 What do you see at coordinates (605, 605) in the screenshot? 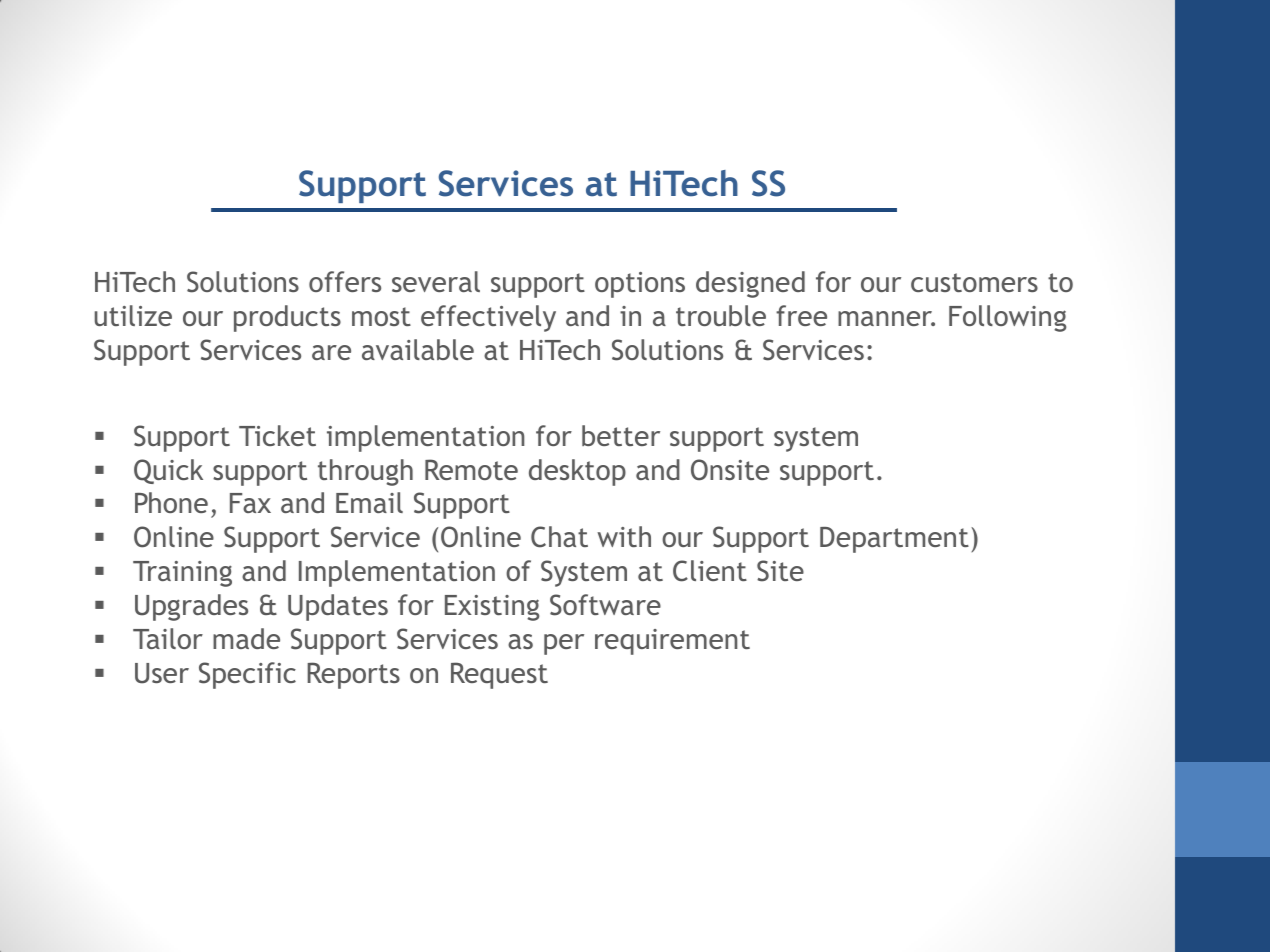
I see `Software` at bounding box center [605, 605].
